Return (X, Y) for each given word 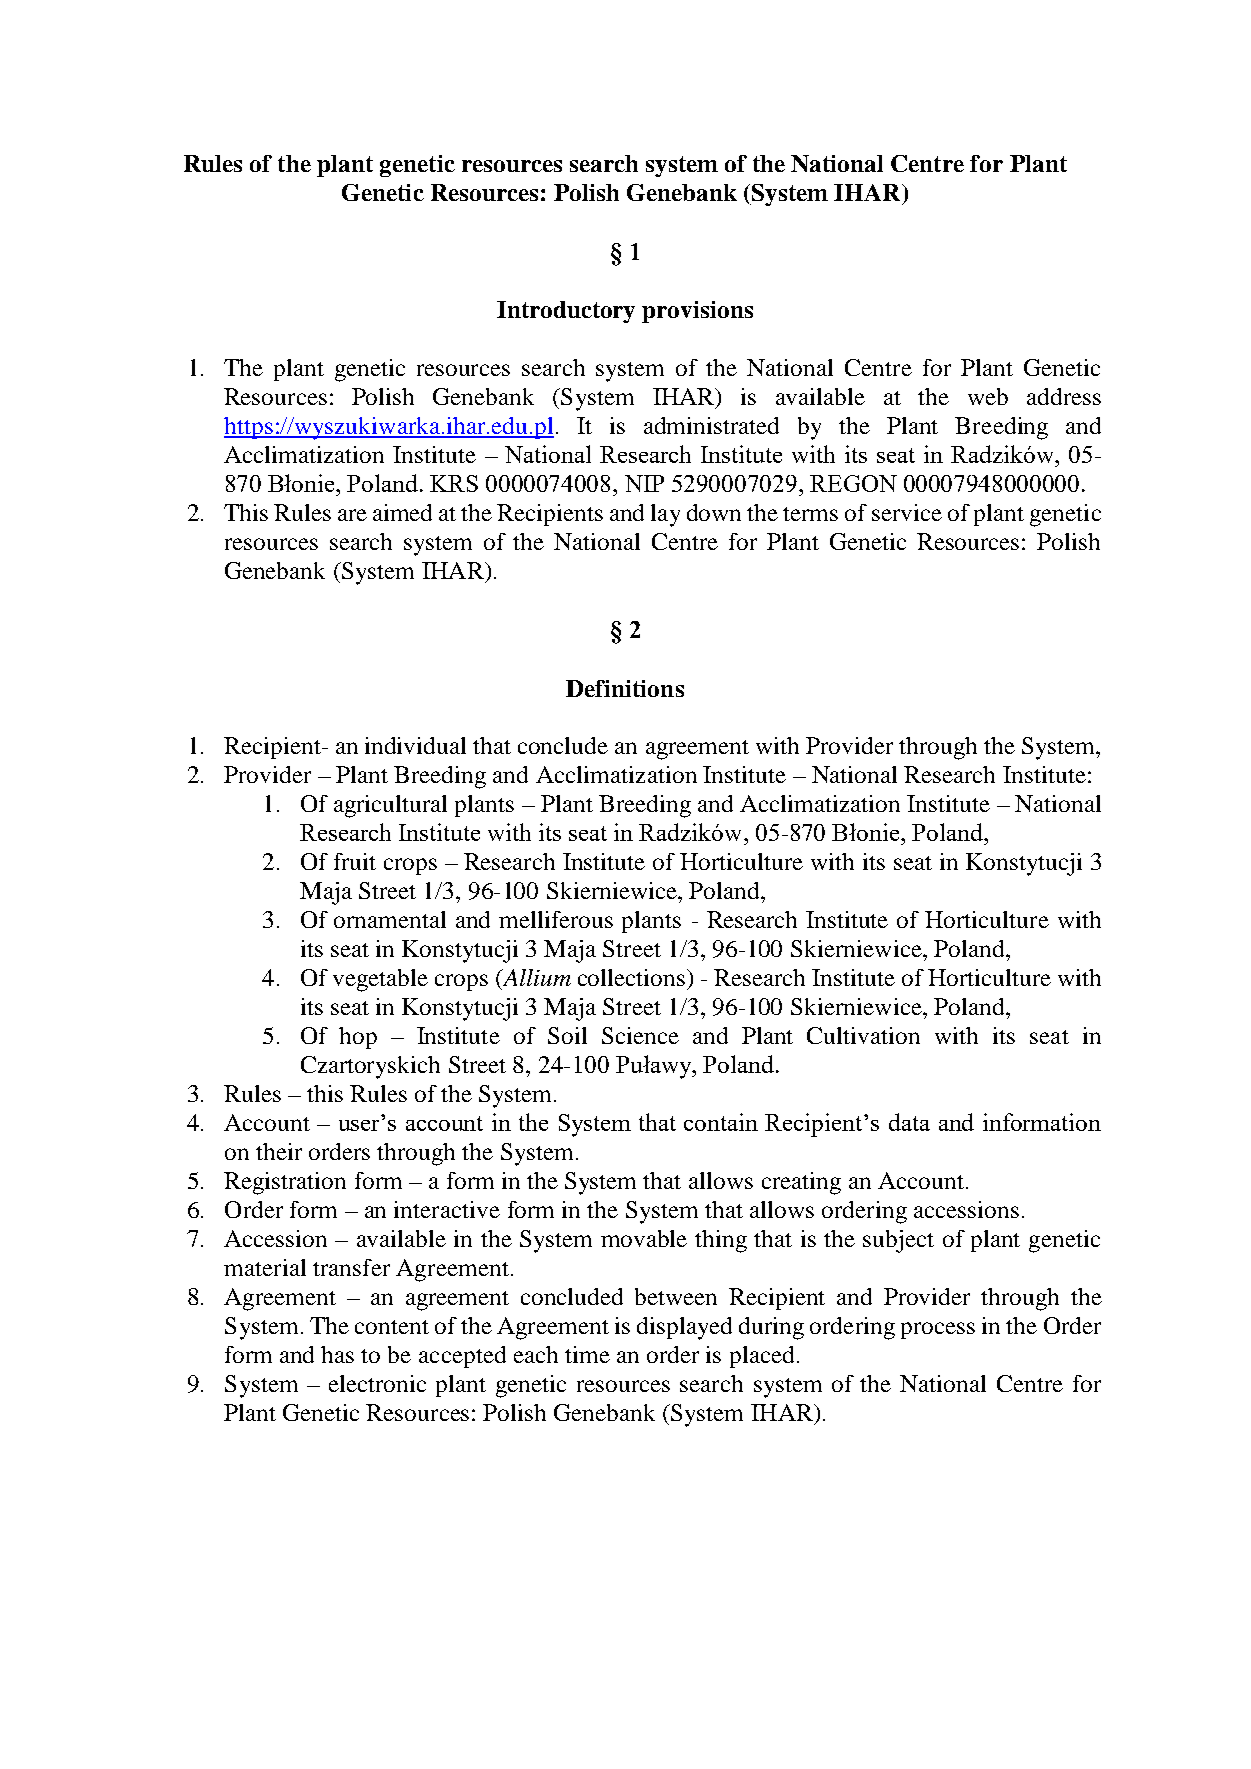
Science (640, 1035)
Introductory (566, 312)
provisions (697, 312)
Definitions (625, 688)
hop (358, 1038)
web (988, 396)
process (938, 1330)
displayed (684, 1328)
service (907, 512)
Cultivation (863, 1035)
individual (415, 745)
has (337, 1354)
